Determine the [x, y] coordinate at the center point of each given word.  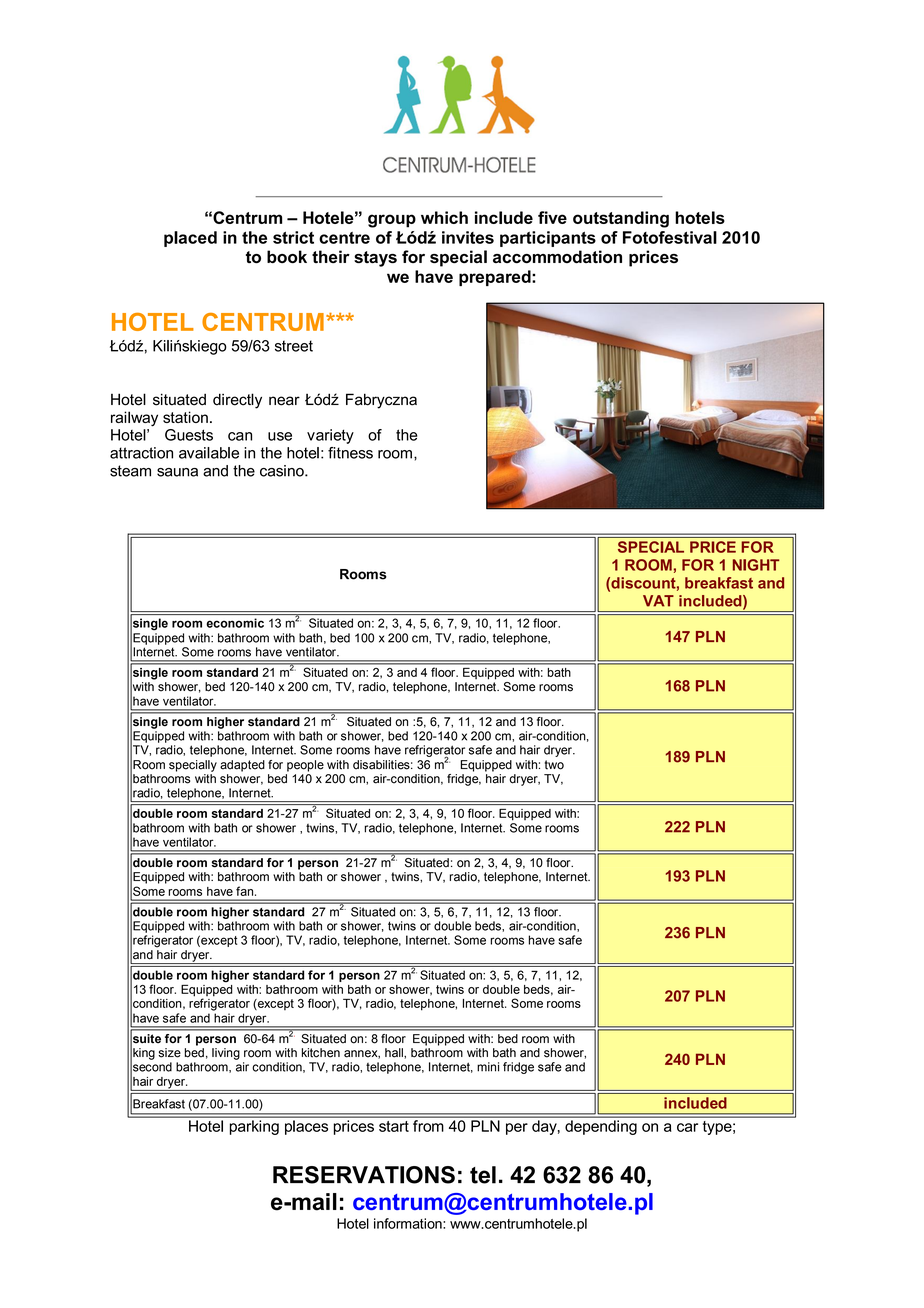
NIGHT [756, 565]
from [428, 1126]
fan [246, 891]
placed [190, 239]
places [306, 1127]
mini [488, 1067]
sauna [177, 472]
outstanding [621, 219]
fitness [350, 453]
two [554, 765]
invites [468, 237]
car [687, 1127]
